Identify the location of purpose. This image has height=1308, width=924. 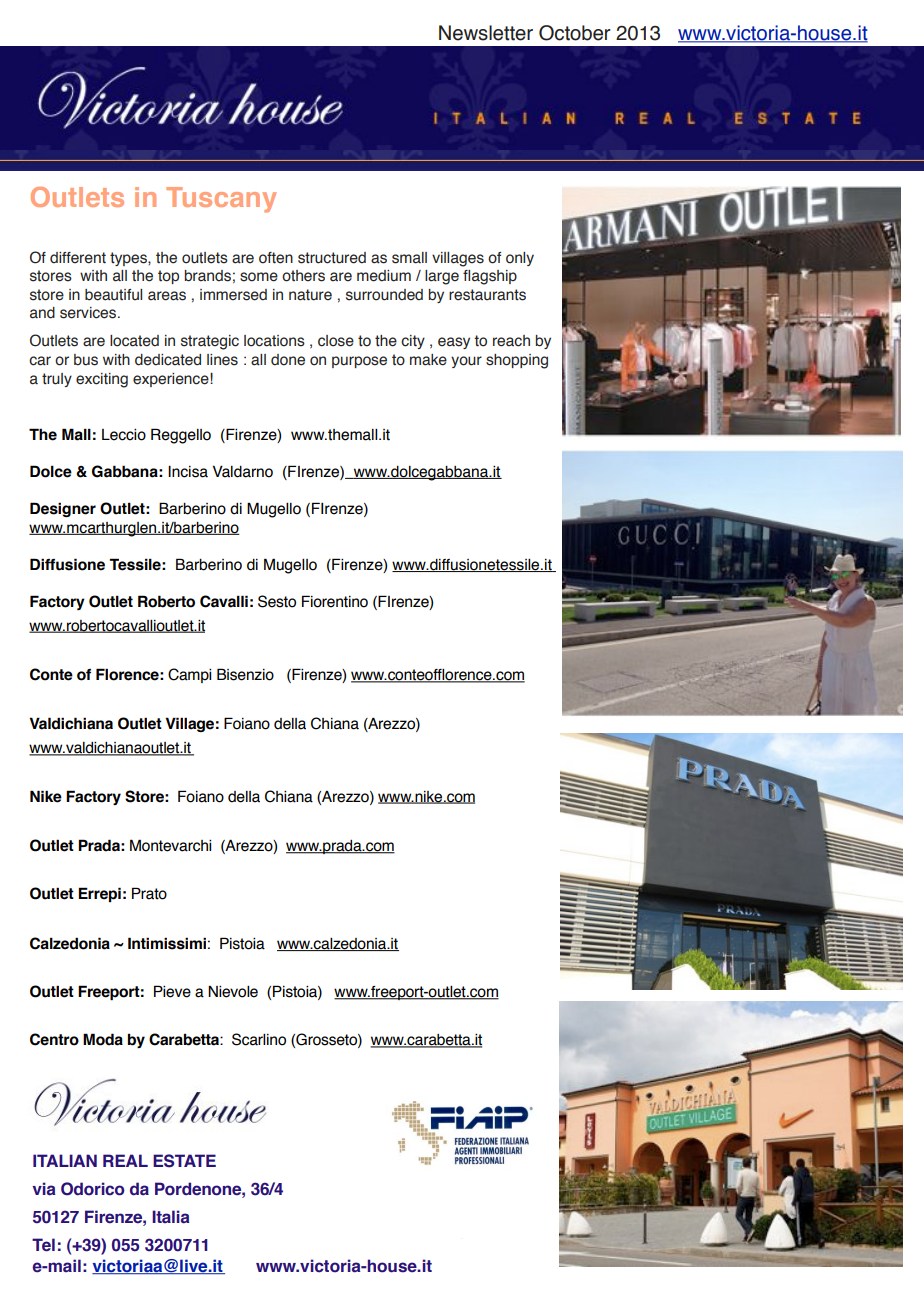
(359, 362).
